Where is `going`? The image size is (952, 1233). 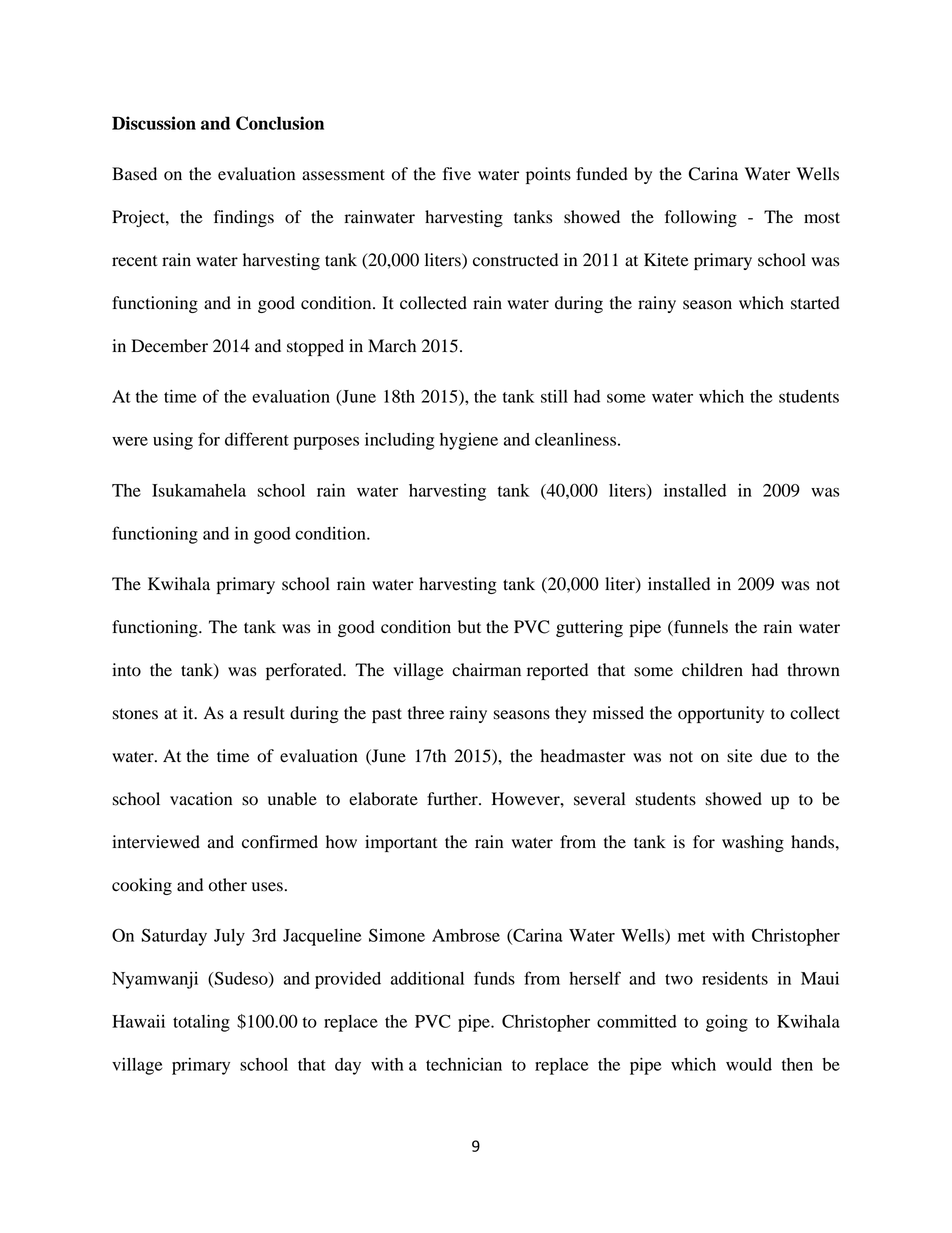
going is located at coordinates (727, 1023).
